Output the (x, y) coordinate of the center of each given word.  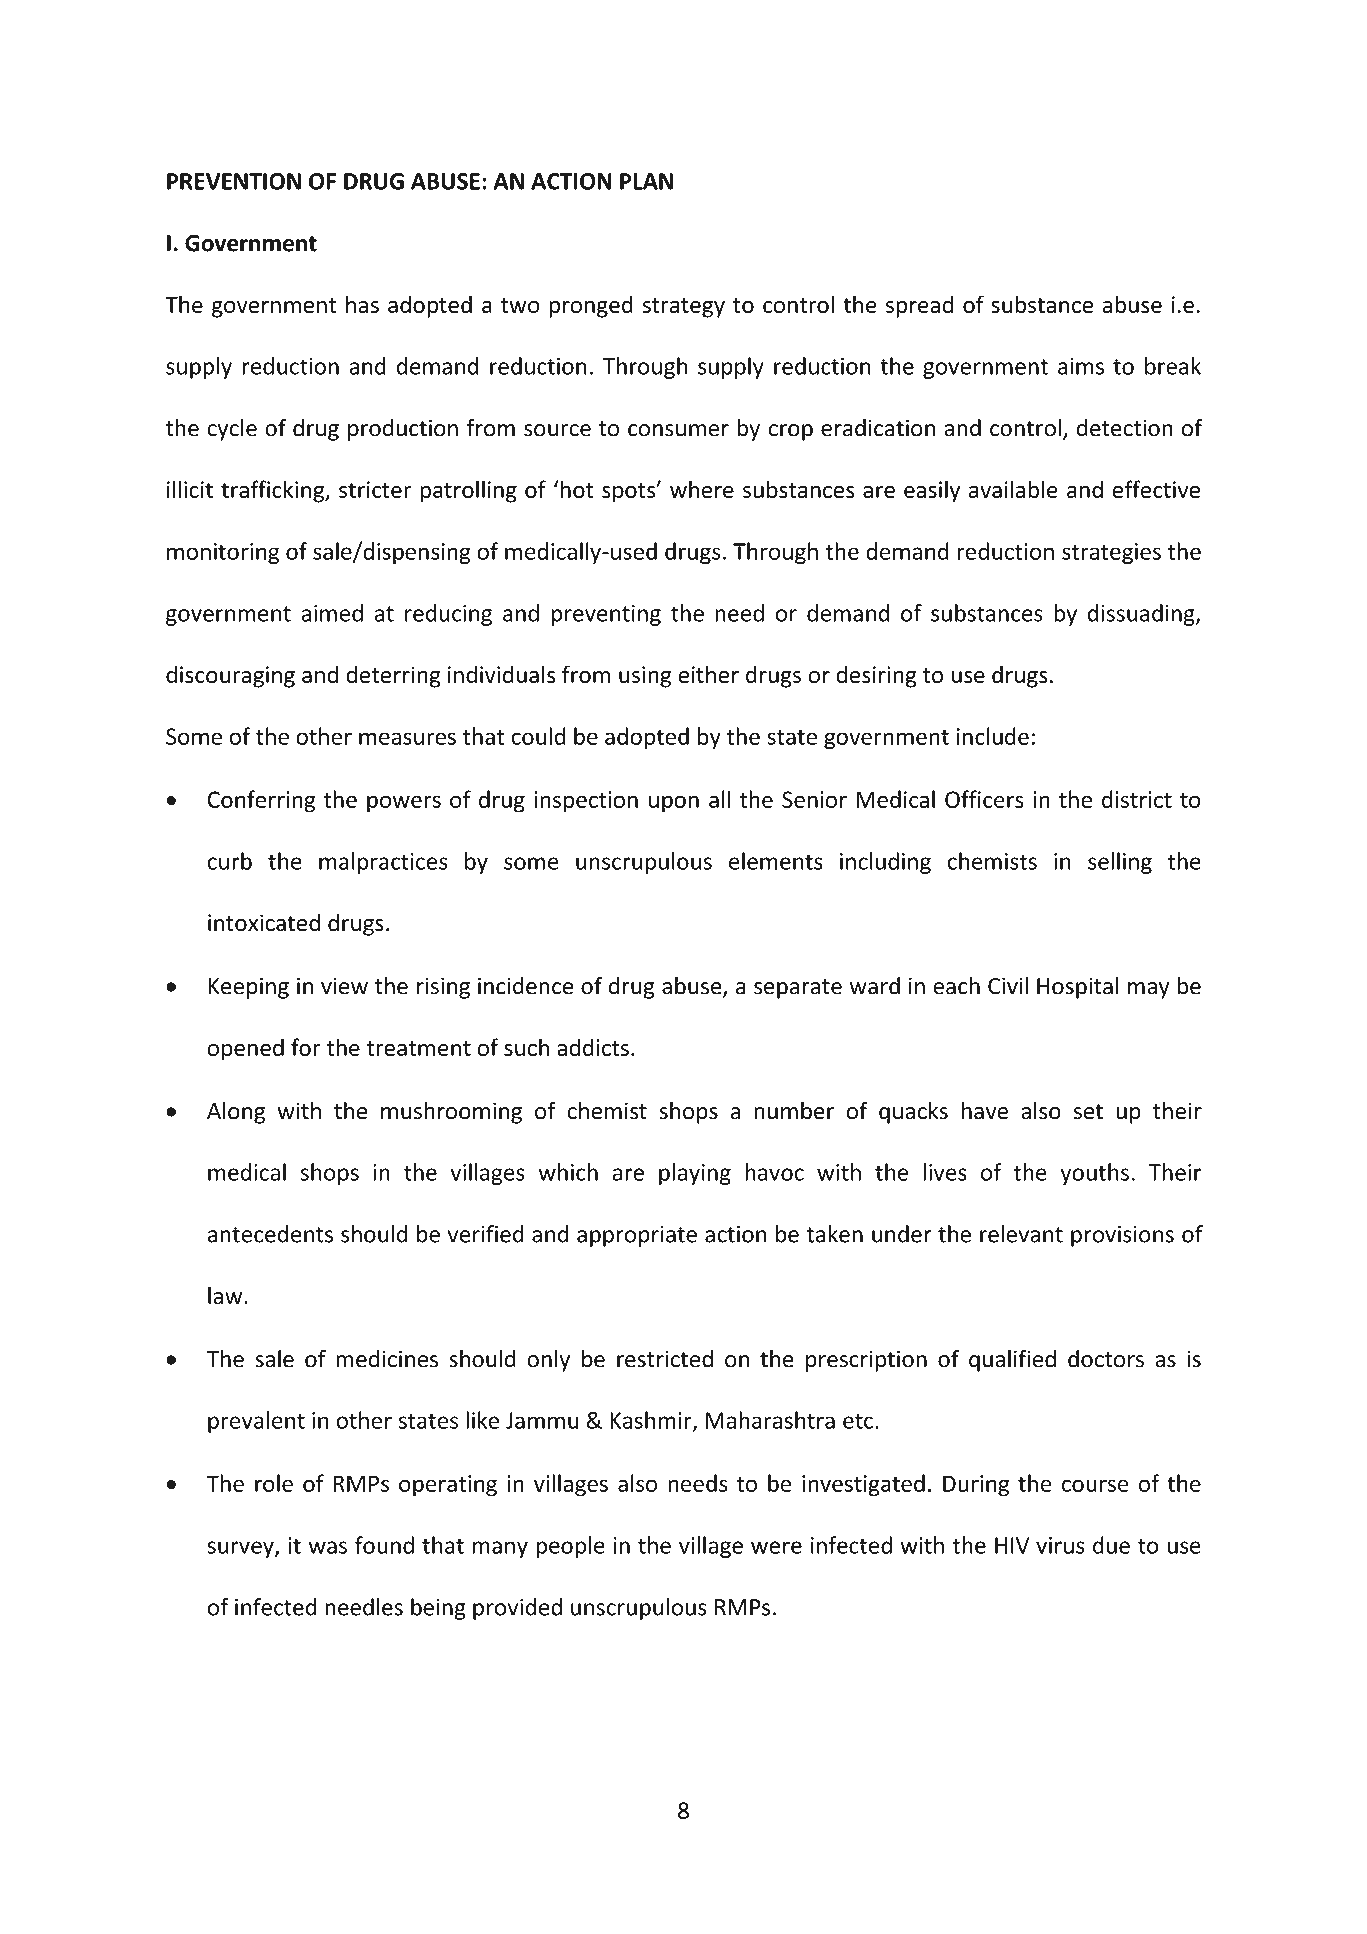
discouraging (230, 676)
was (327, 1547)
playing (695, 1174)
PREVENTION (234, 181)
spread (920, 306)
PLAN (646, 181)
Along (236, 1112)
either (708, 674)
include (993, 736)
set (1088, 1112)
